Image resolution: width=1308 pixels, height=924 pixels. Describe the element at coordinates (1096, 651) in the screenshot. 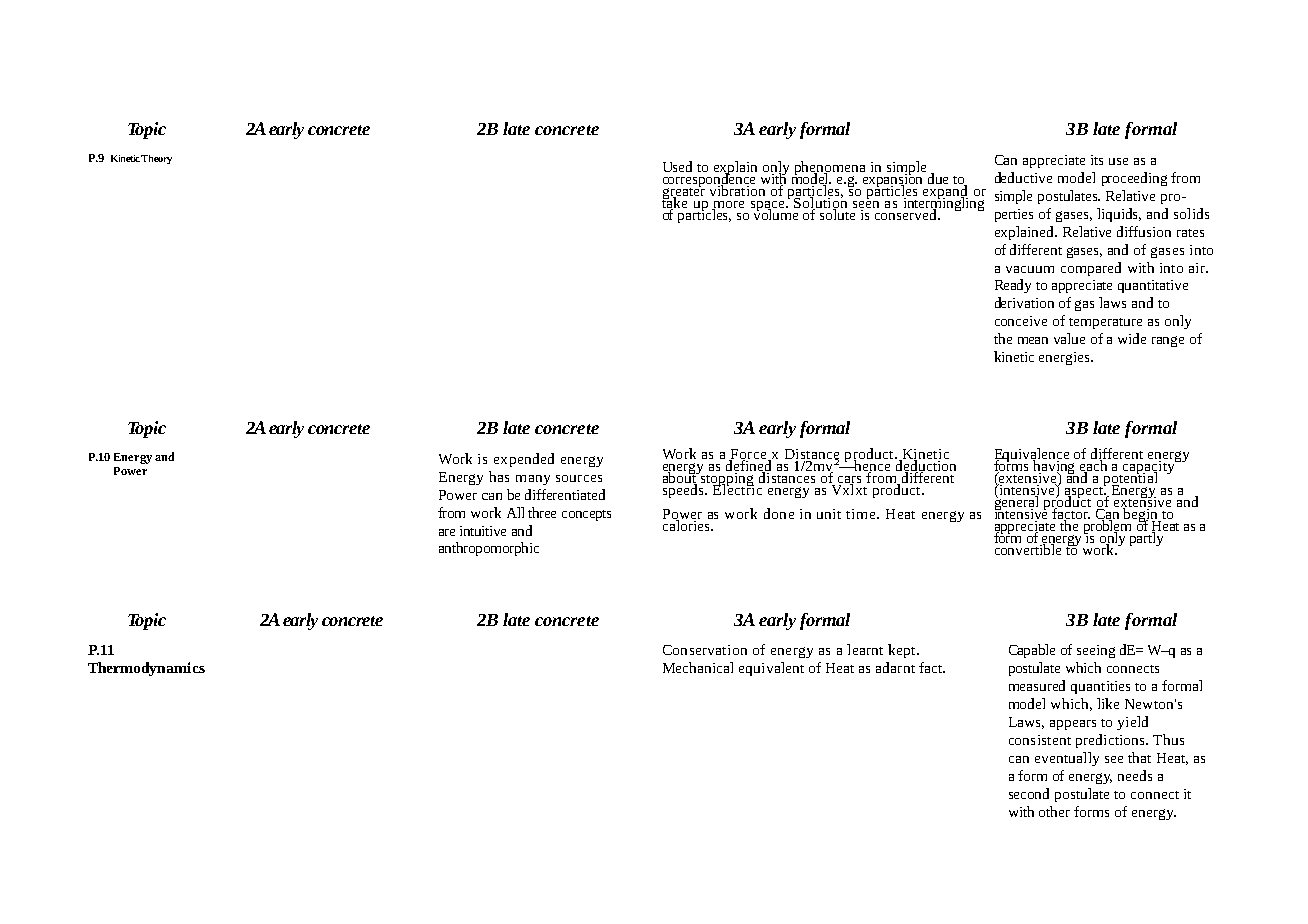

I see `seeing` at that location.
